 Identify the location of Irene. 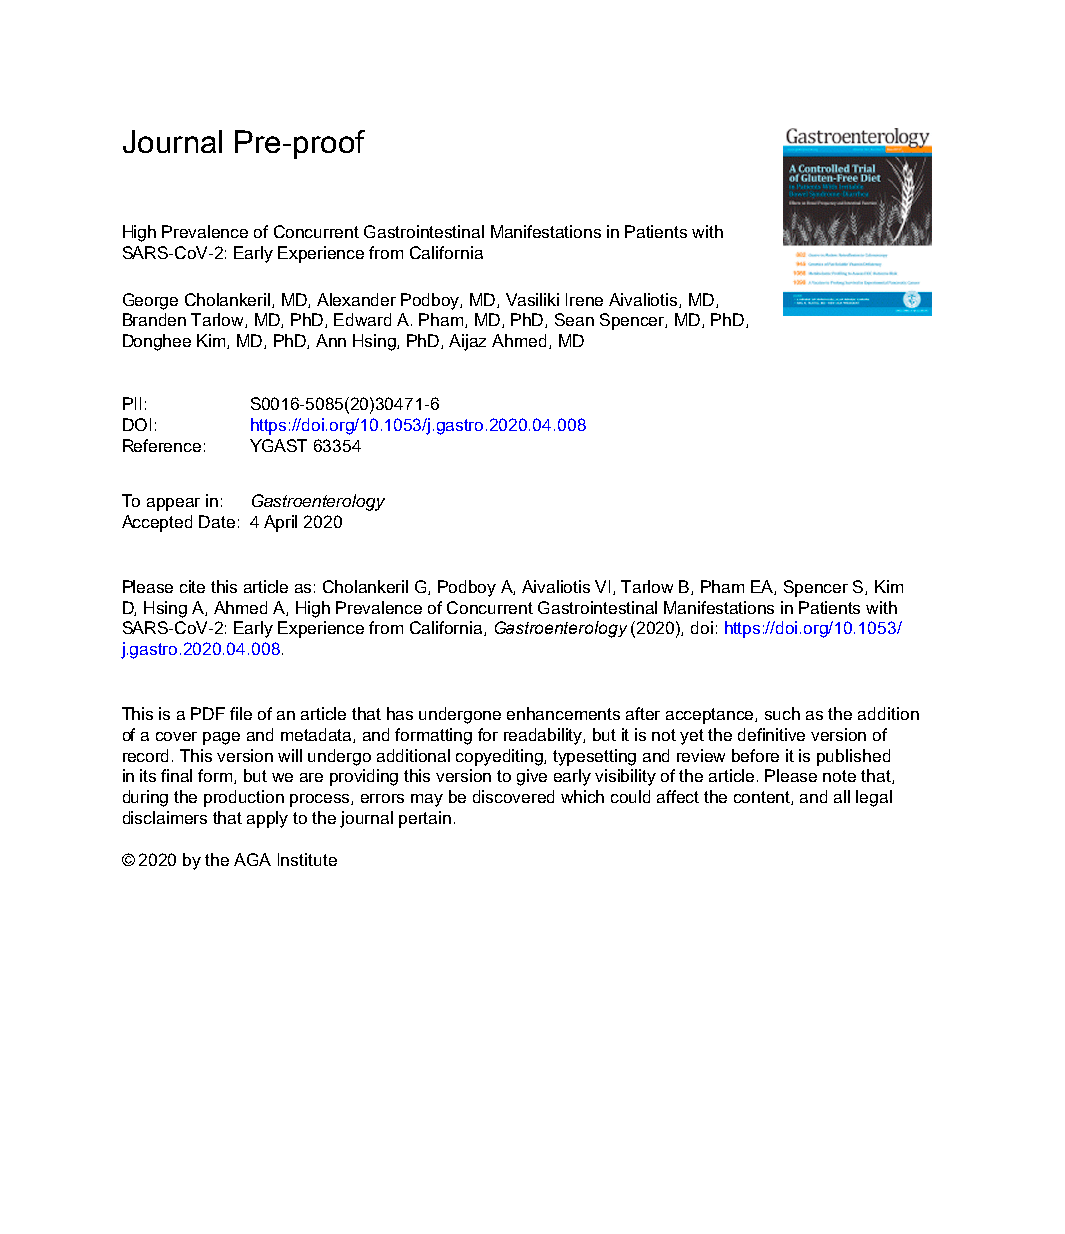
(584, 299).
